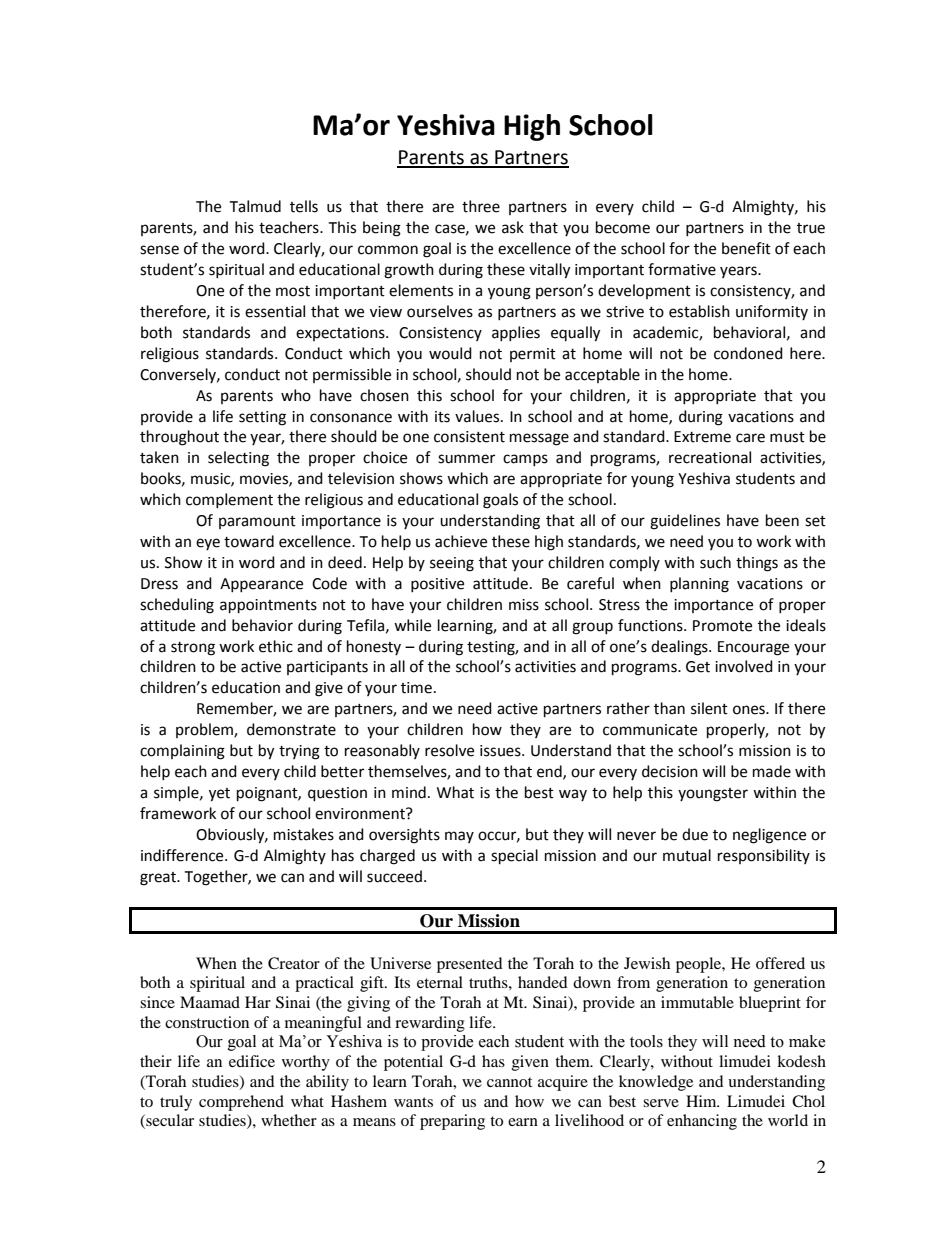 The image size is (952, 1233). What do you see at coordinates (466, 459) in the image?
I see `summer` at bounding box center [466, 459].
